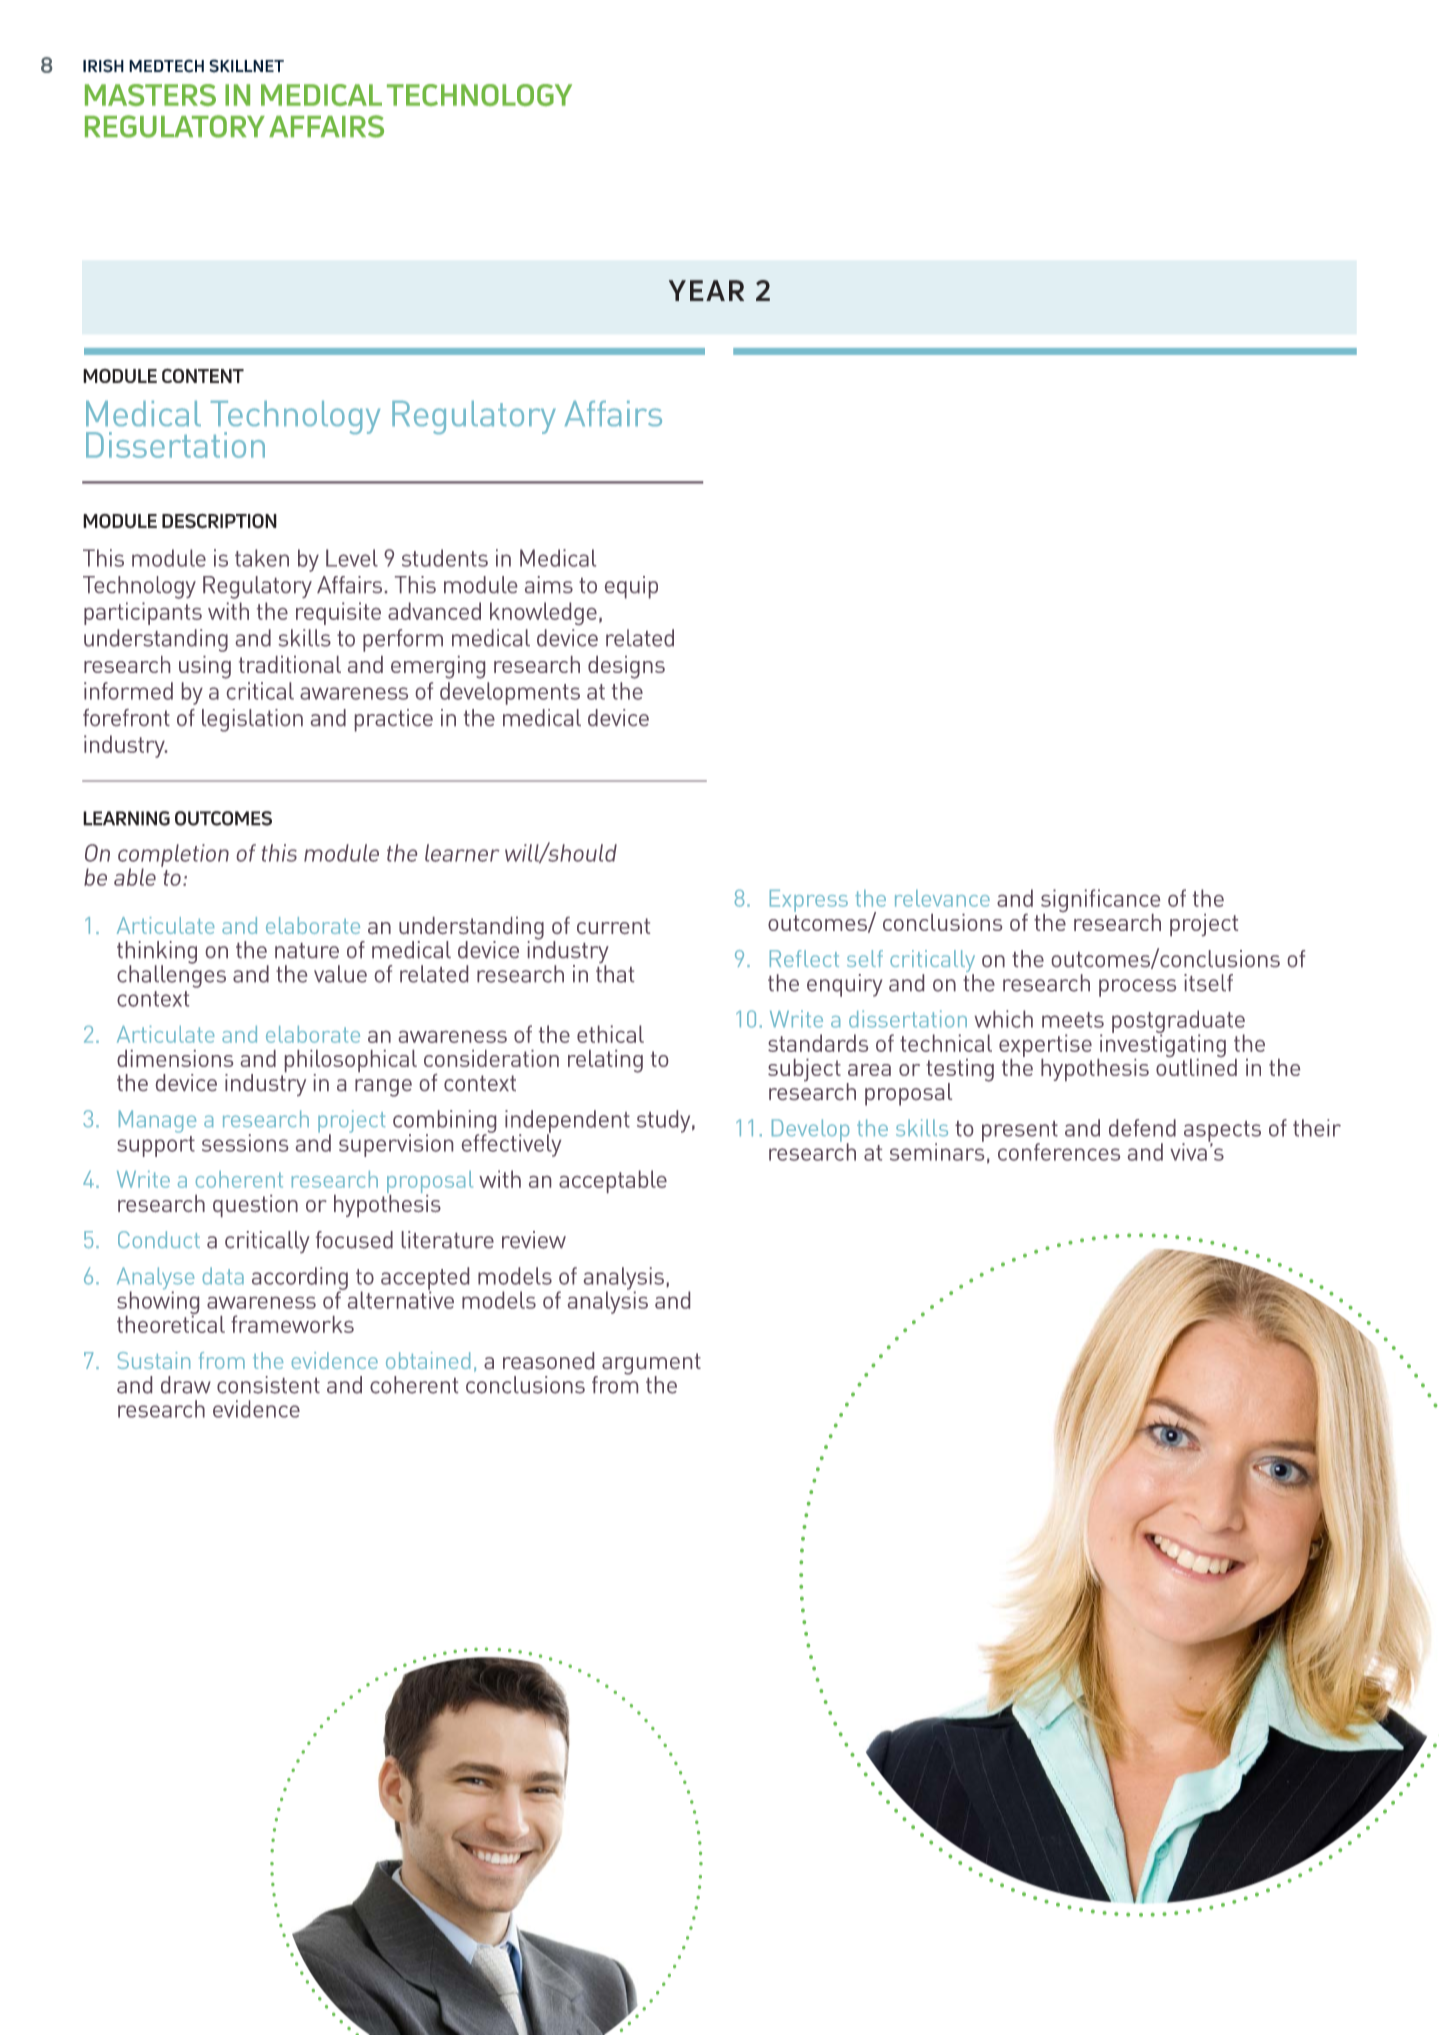 The height and width of the screenshot is (2035, 1439). What do you see at coordinates (631, 587) in the screenshot?
I see `equip` at bounding box center [631, 587].
